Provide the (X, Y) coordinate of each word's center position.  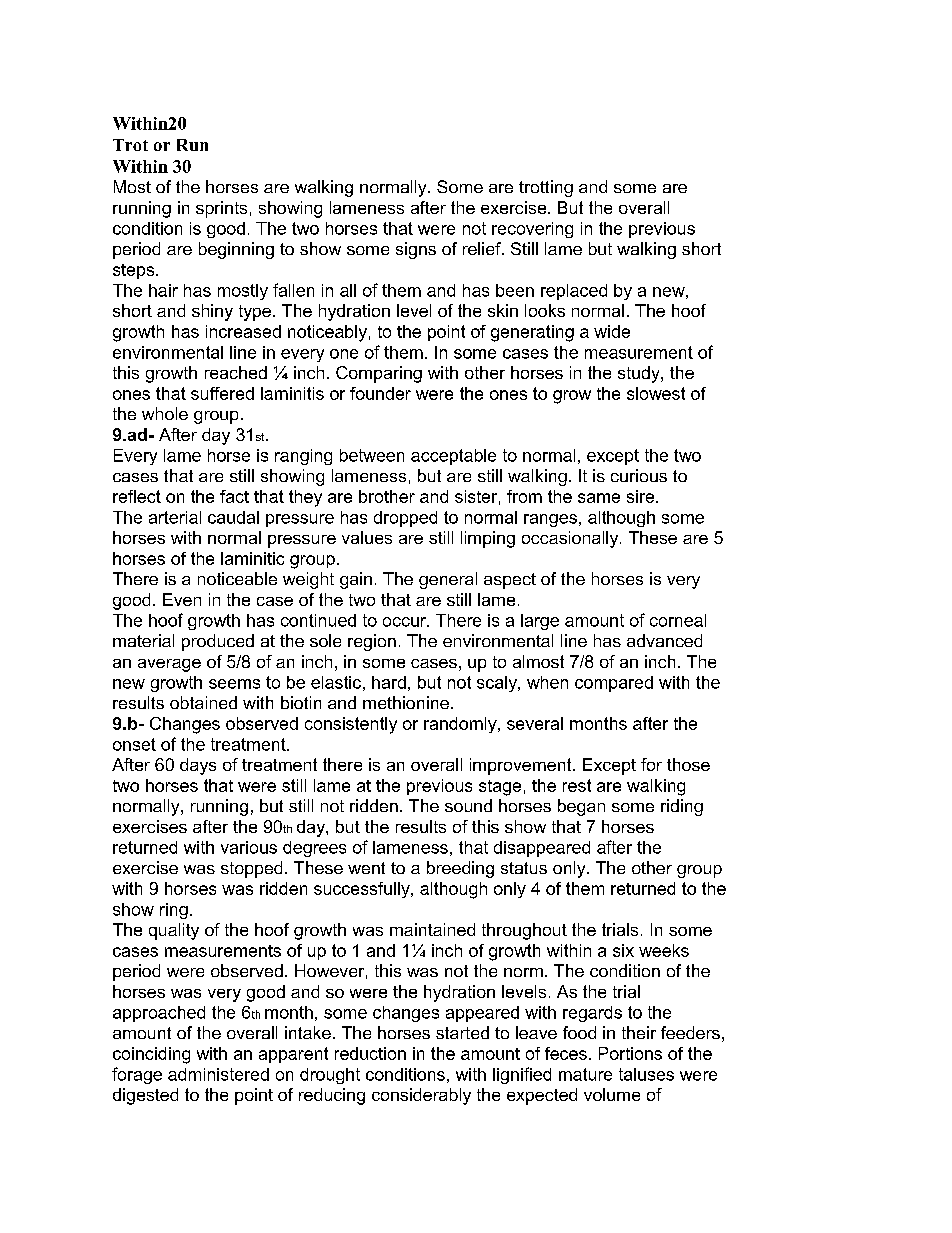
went (366, 868)
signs (416, 250)
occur (406, 622)
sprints (221, 209)
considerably (421, 1096)
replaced (574, 292)
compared (614, 684)
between (372, 455)
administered (218, 1074)
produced (218, 642)
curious (639, 475)
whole (165, 413)
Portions (630, 1053)
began (581, 807)
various (249, 847)
